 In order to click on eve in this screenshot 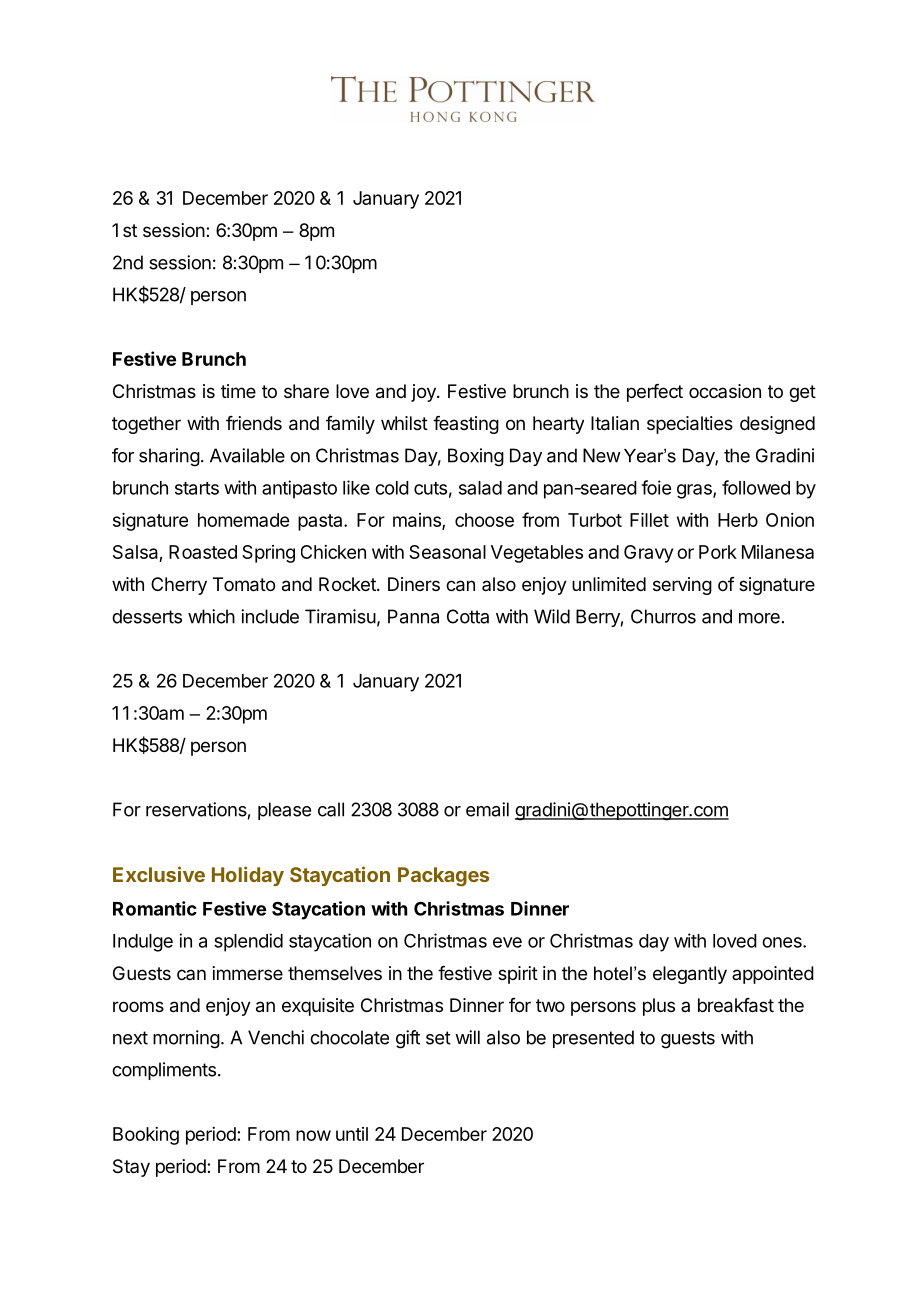, I will do `click(507, 942)`.
